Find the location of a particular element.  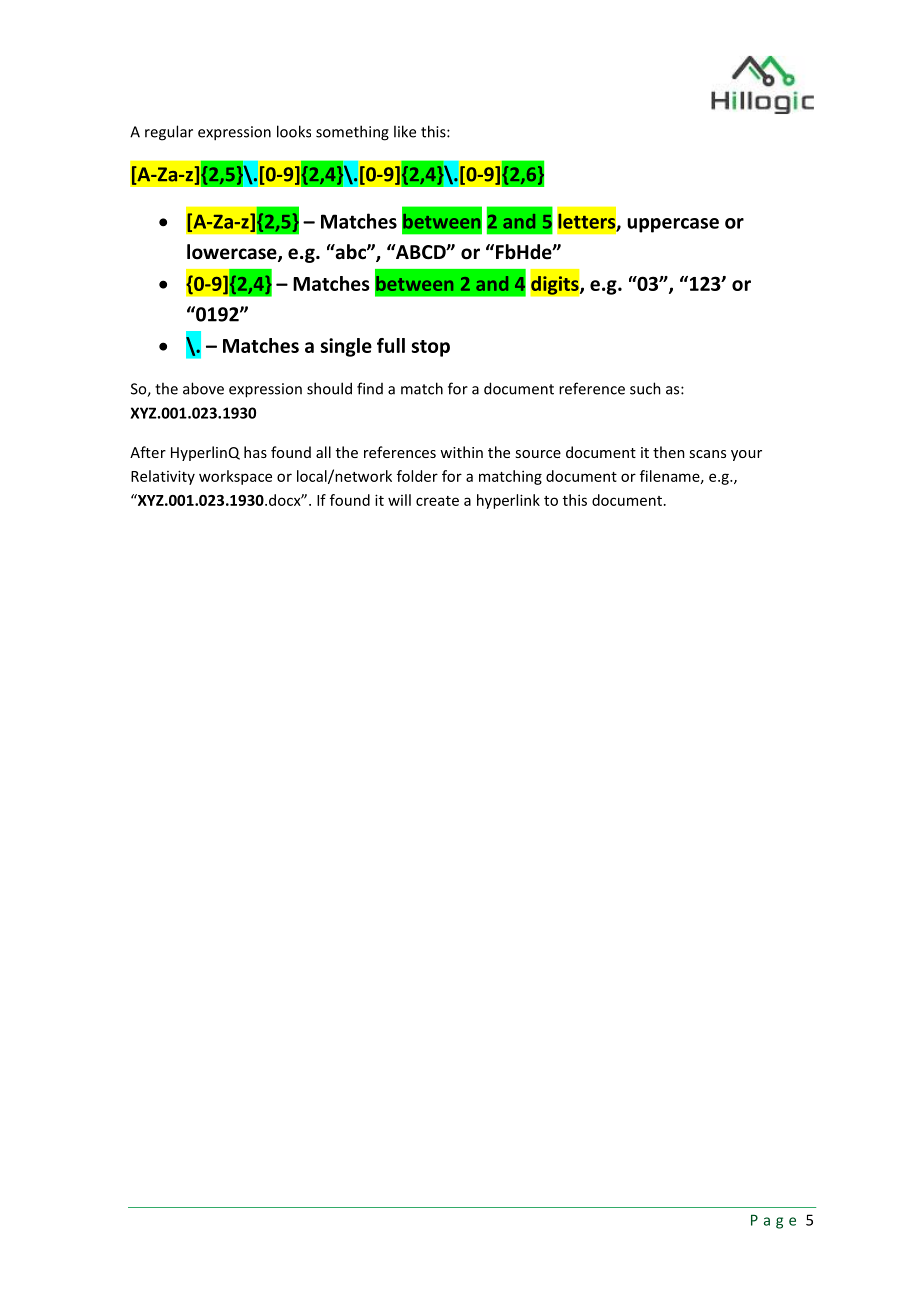

lowercase is located at coordinates (233, 253).
